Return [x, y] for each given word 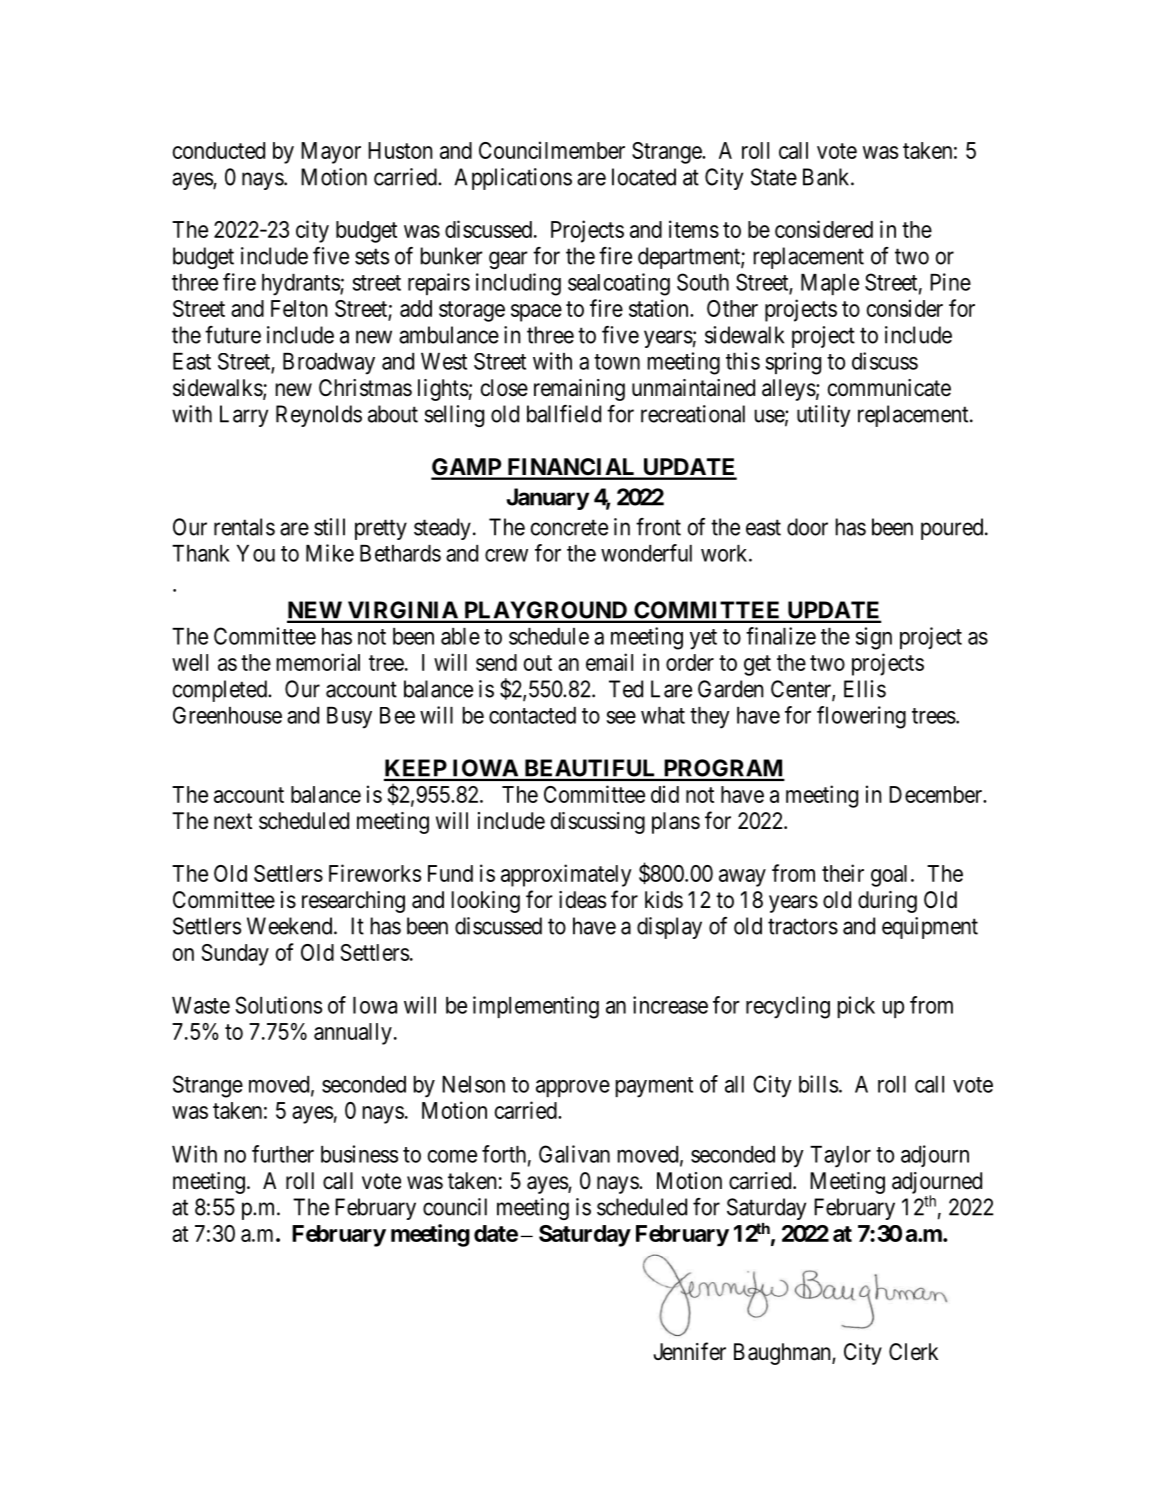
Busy [349, 718]
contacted [532, 715]
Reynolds [319, 416]
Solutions [278, 1005]
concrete [569, 528]
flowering [861, 717]
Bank [827, 177]
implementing [536, 1007]
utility [823, 416]
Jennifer [689, 1351]
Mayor [331, 153]
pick [856, 1007]
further [283, 1154]
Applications [513, 179]
